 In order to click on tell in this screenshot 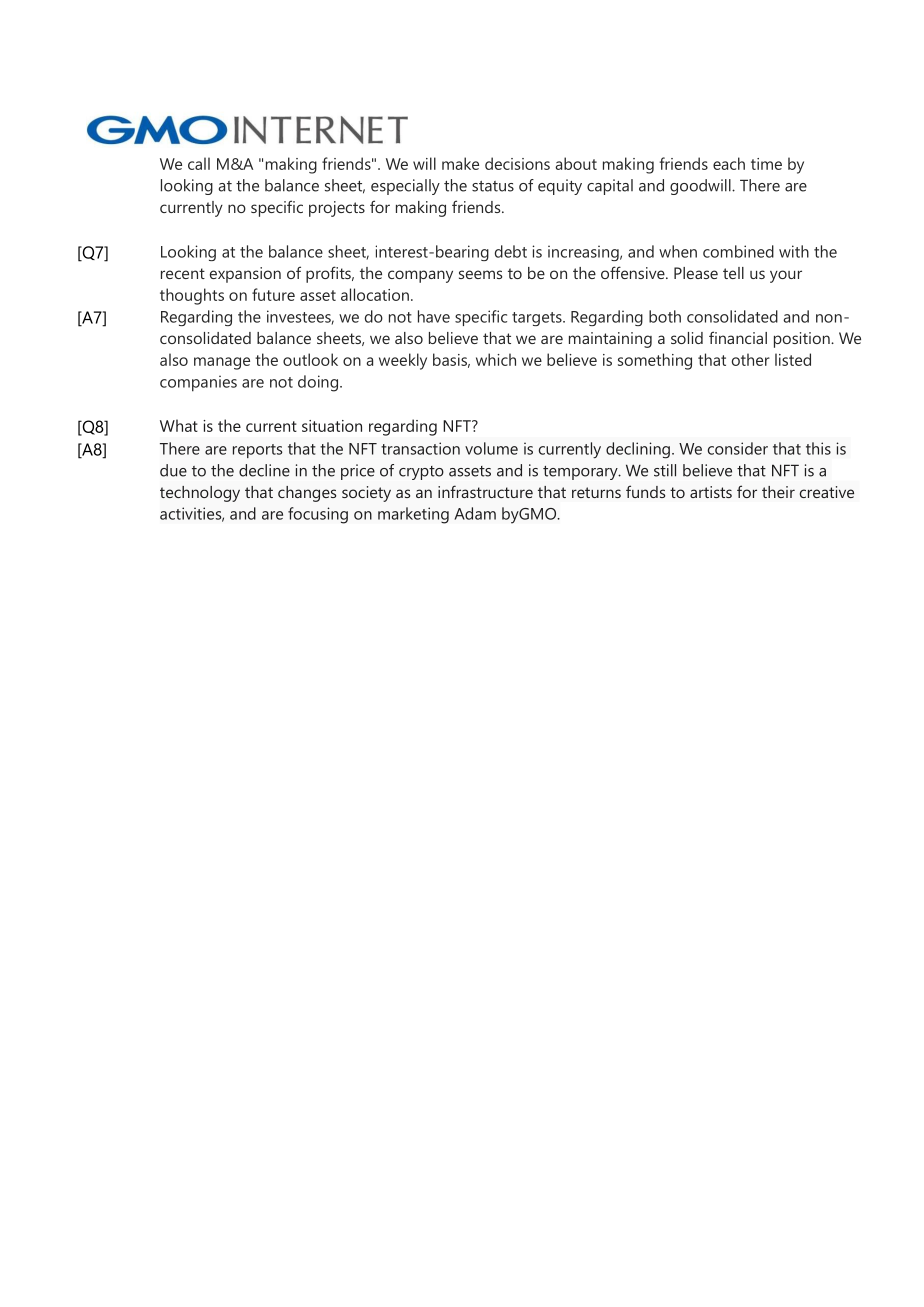, I will do `click(733, 273)`.
